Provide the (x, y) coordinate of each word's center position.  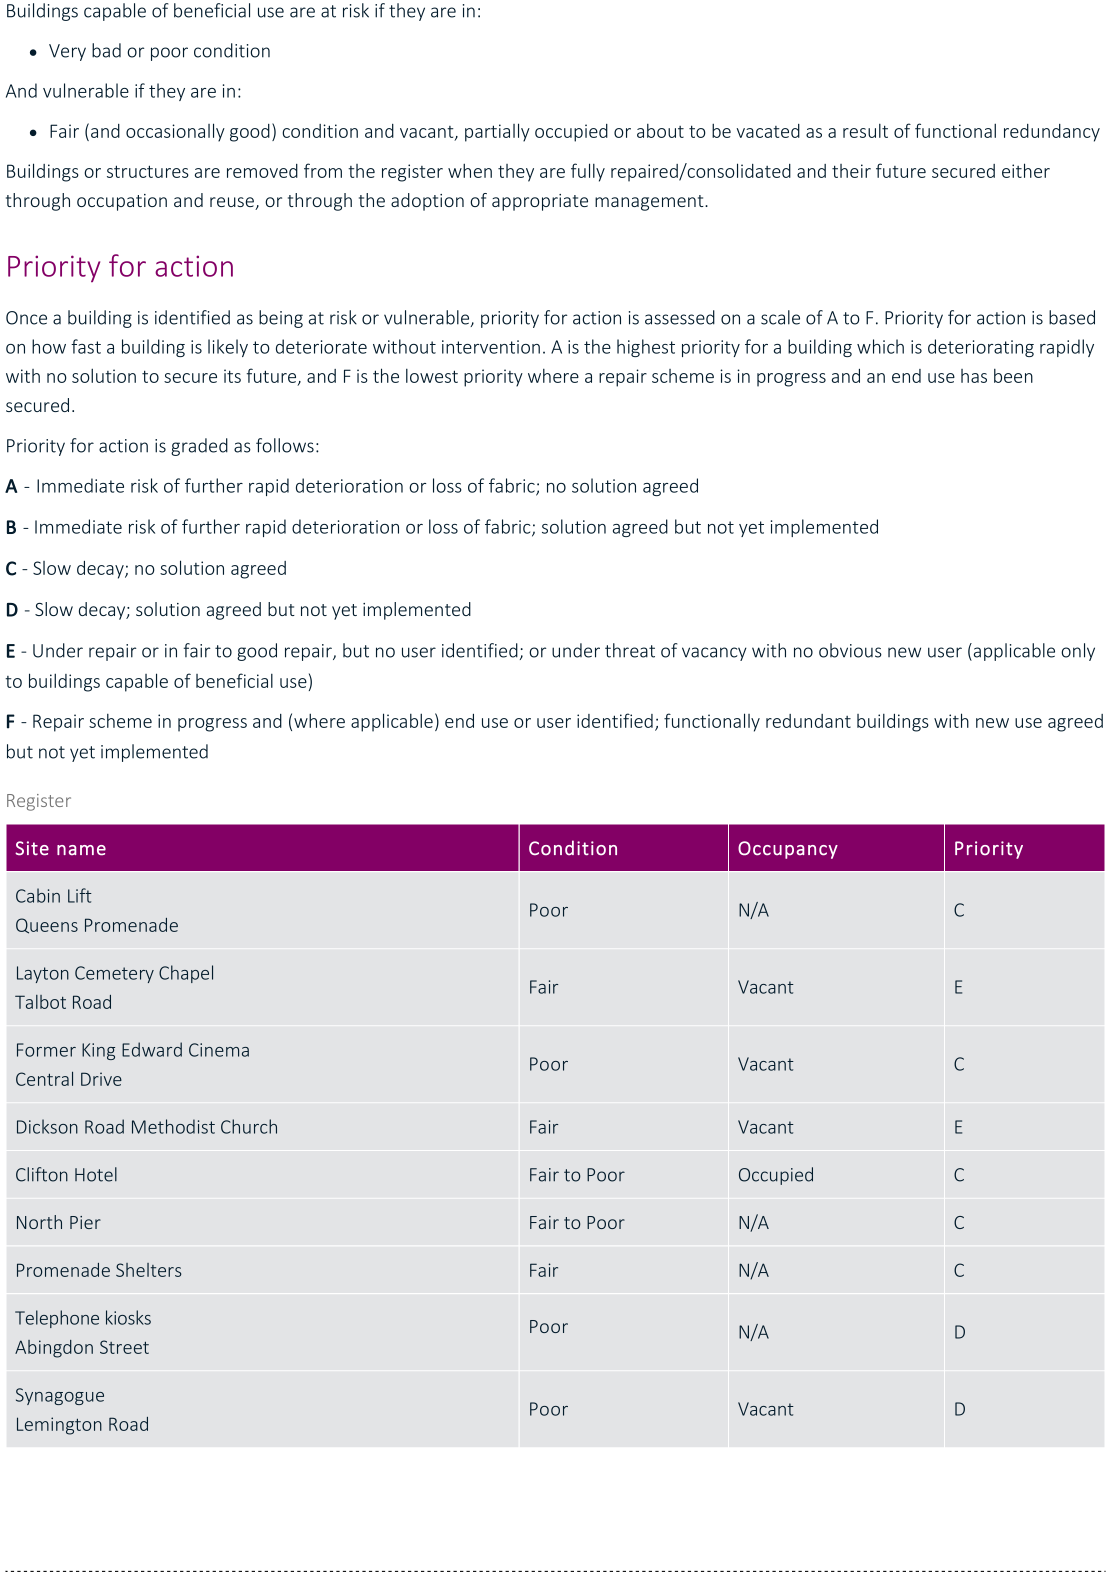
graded (199, 447)
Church (249, 1126)
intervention (491, 347)
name (81, 850)
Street (124, 1347)
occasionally (175, 132)
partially (497, 132)
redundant (808, 721)
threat (630, 650)
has (974, 376)
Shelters (149, 1270)
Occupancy (788, 850)
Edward (152, 1049)
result (865, 131)
